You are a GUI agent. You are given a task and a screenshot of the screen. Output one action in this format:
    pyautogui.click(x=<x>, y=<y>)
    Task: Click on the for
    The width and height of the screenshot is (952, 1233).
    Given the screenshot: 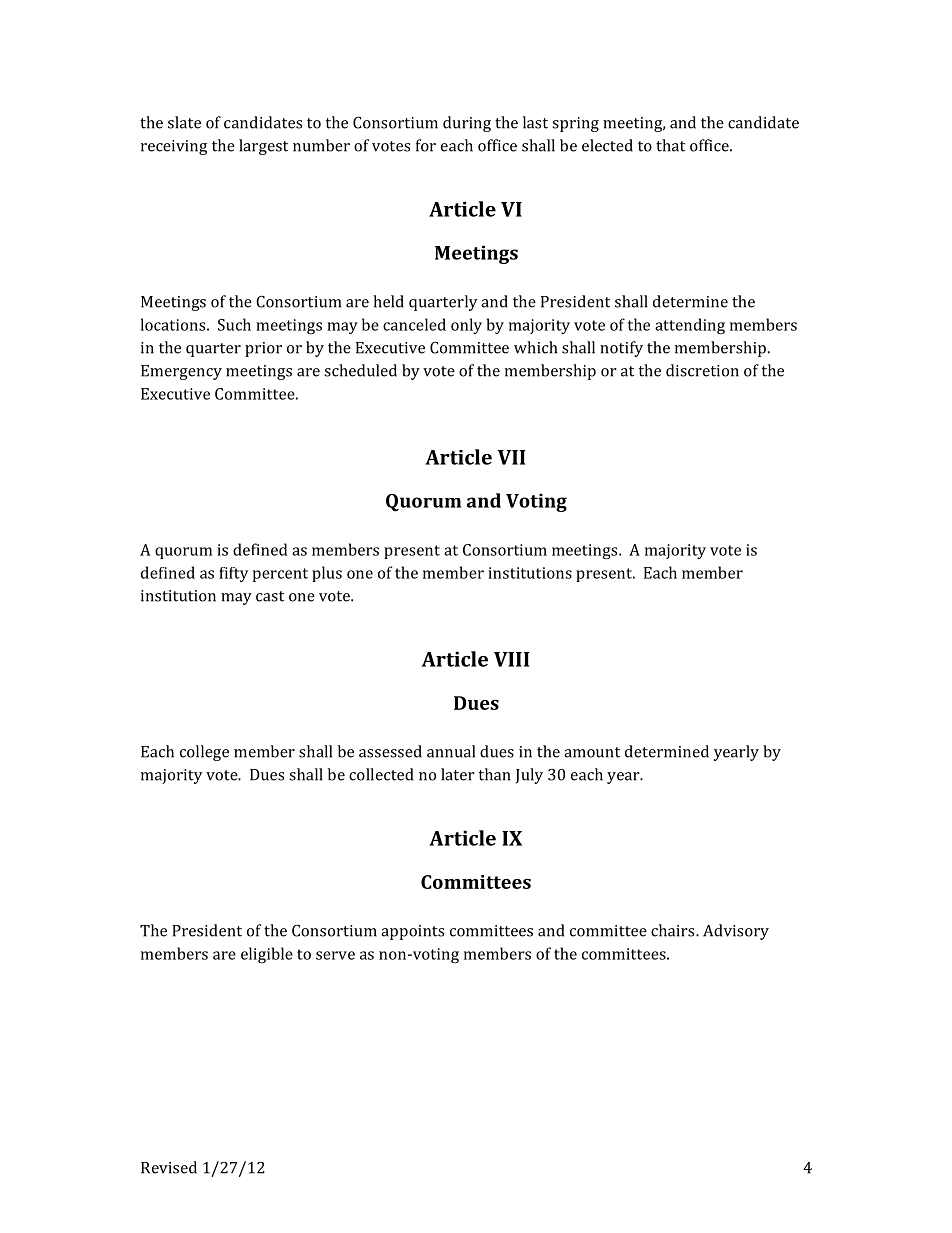 What is the action you would take?
    pyautogui.click(x=426, y=145)
